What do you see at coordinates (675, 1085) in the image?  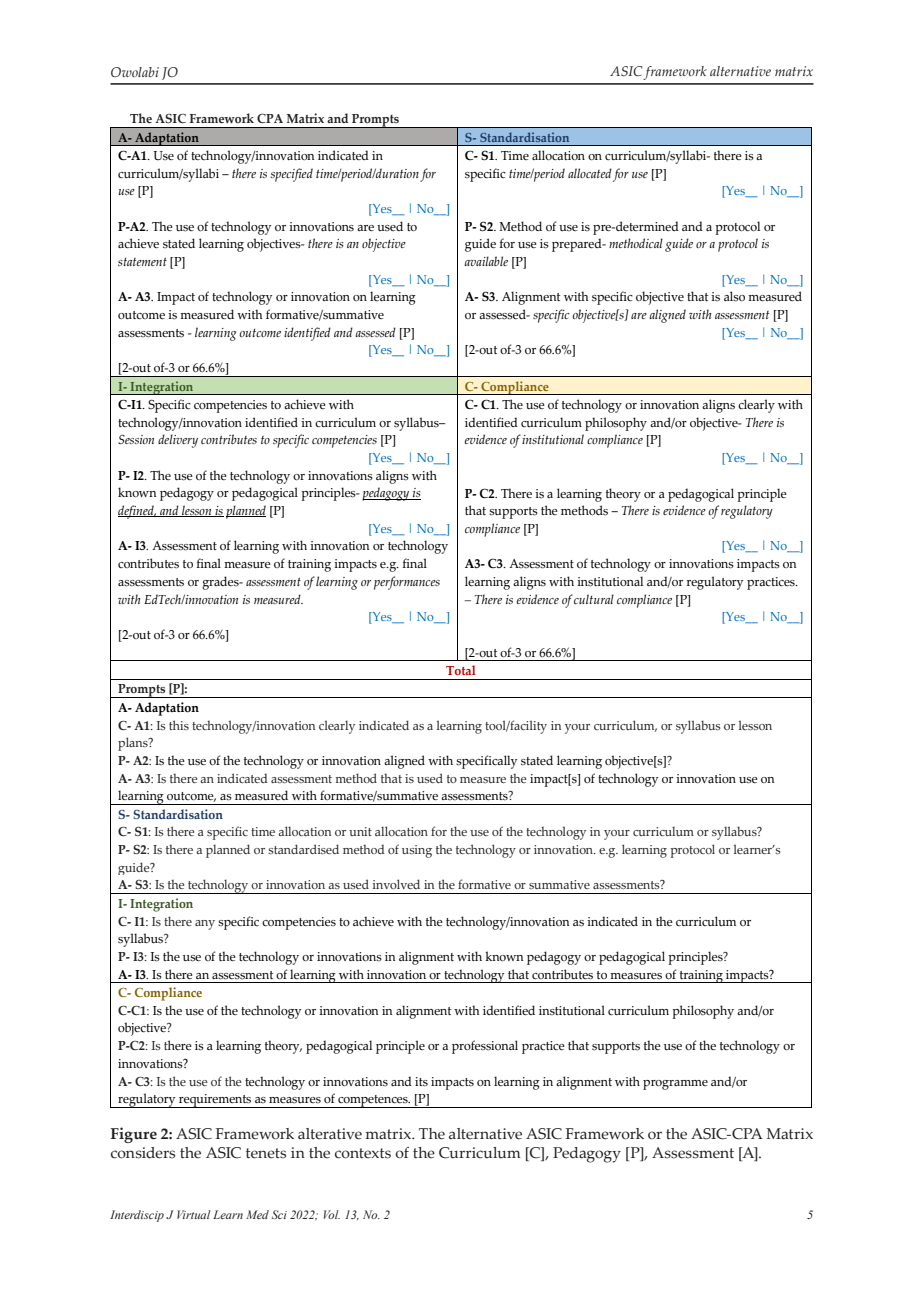 I see `programme` at bounding box center [675, 1085].
